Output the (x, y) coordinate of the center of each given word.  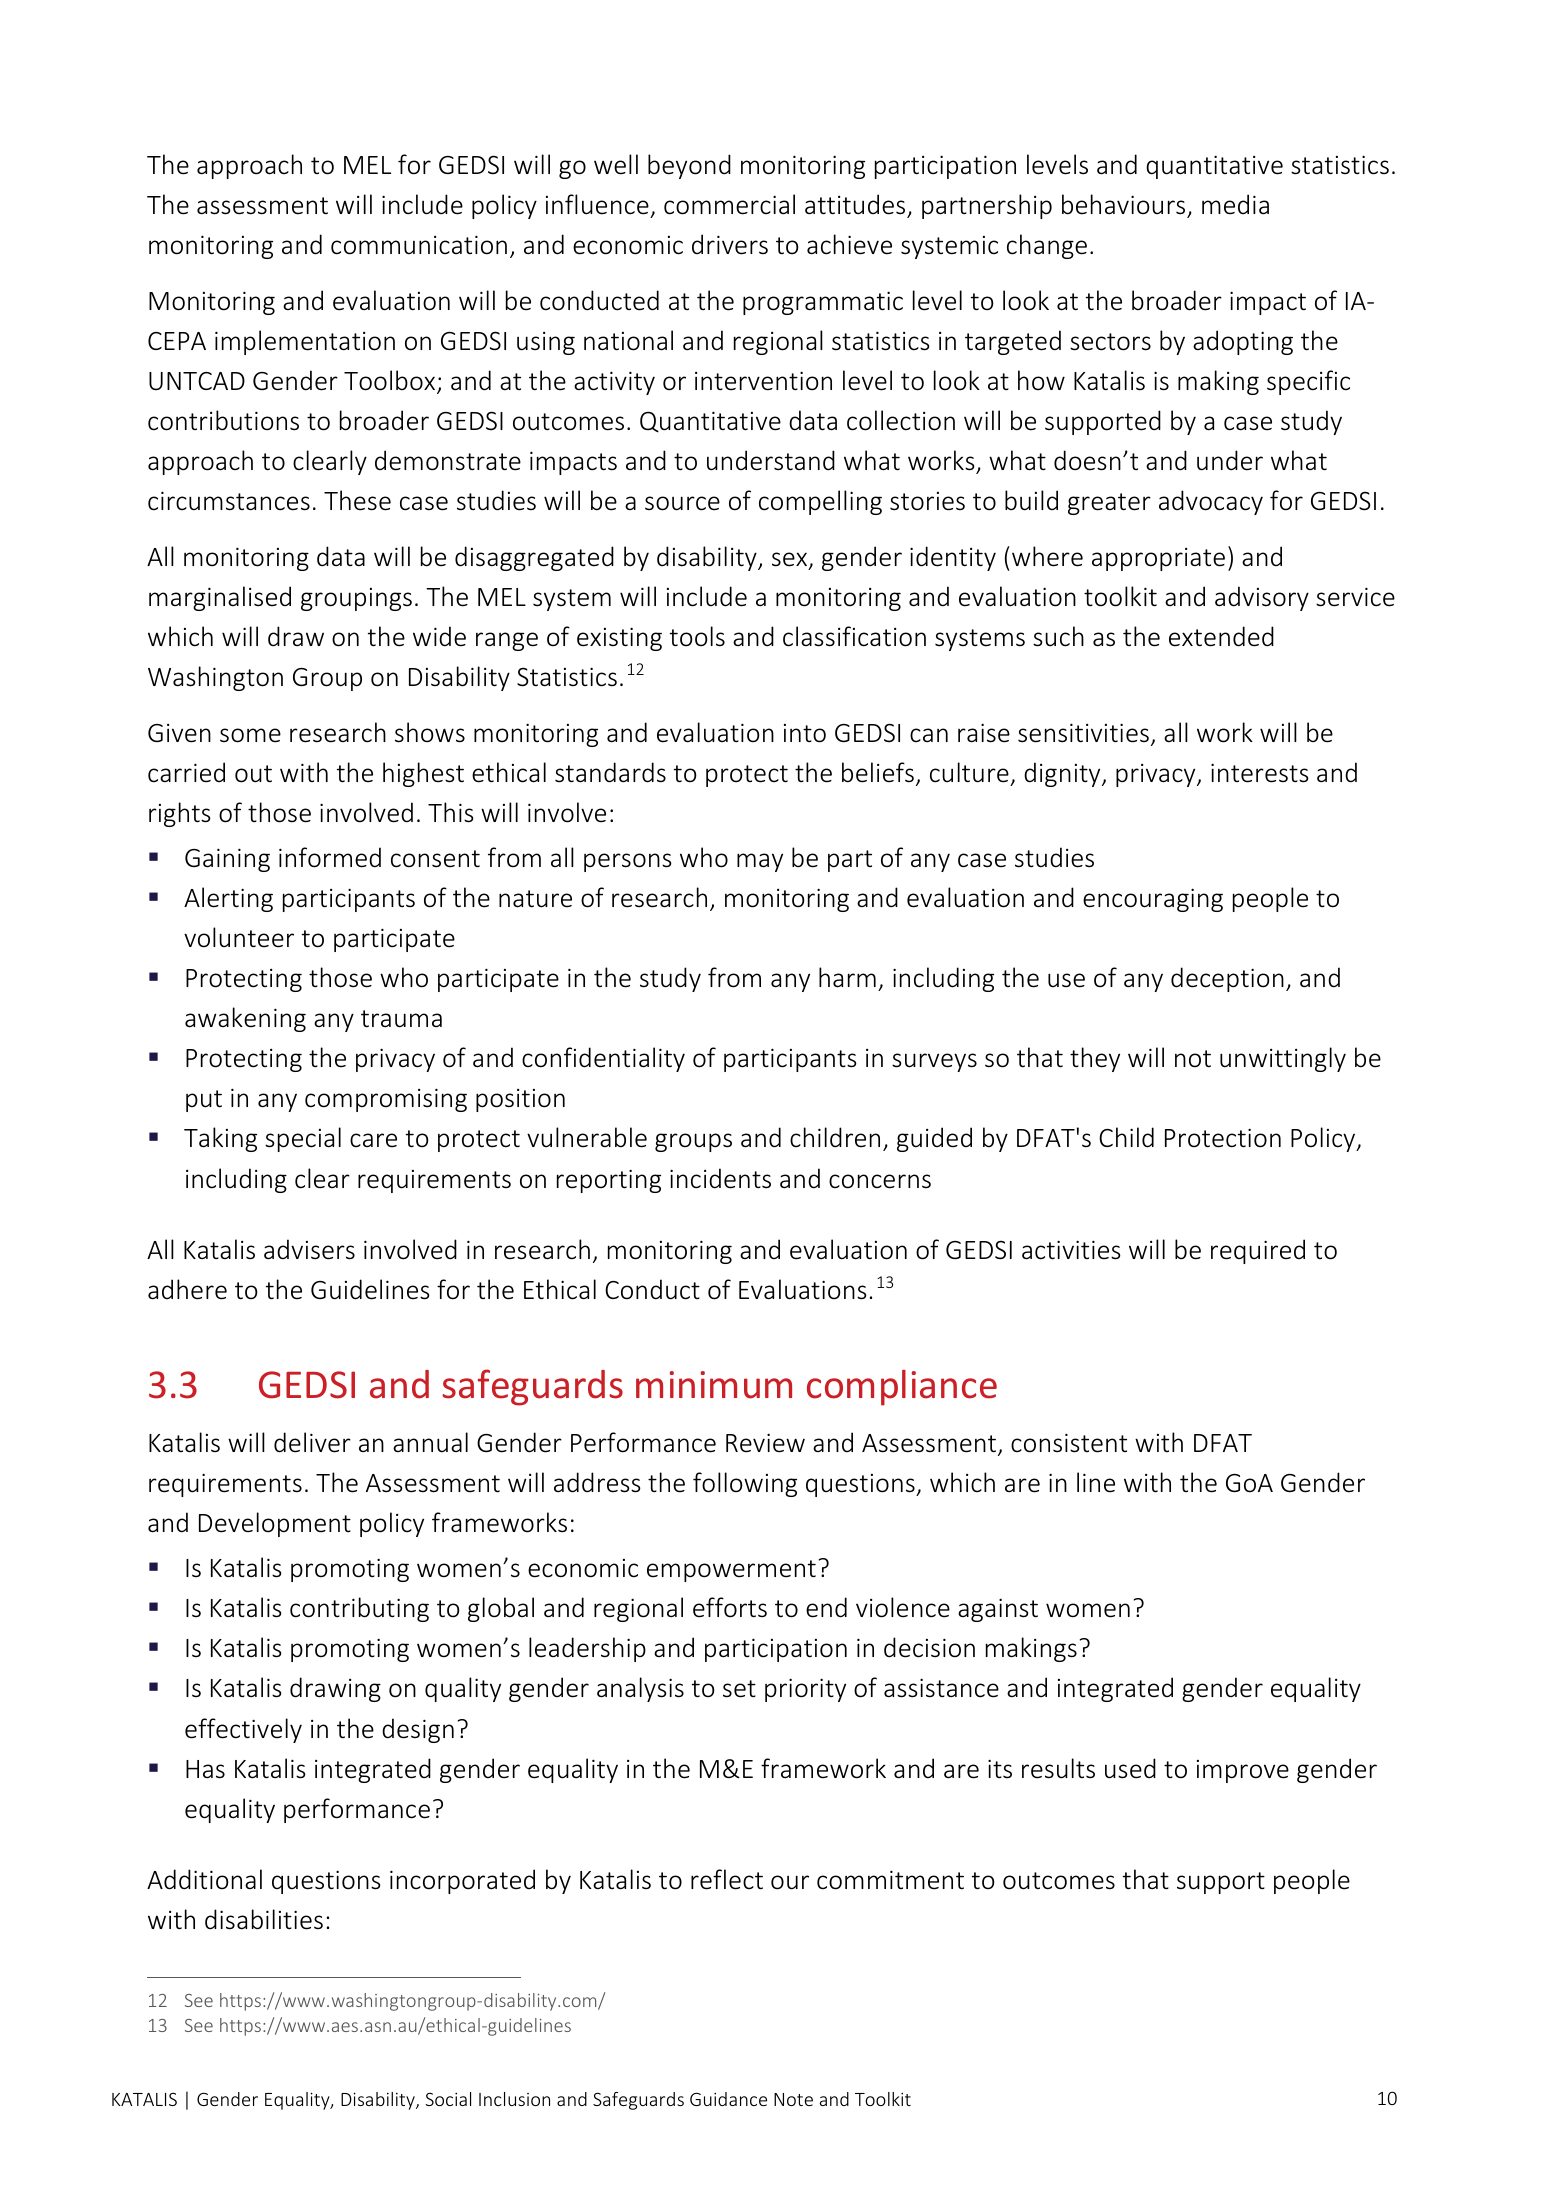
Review (765, 1443)
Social (448, 2099)
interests (1260, 773)
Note (793, 2099)
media (1235, 204)
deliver (312, 1442)
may (760, 862)
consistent (1069, 1443)
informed (330, 857)
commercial (729, 204)
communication (419, 245)
